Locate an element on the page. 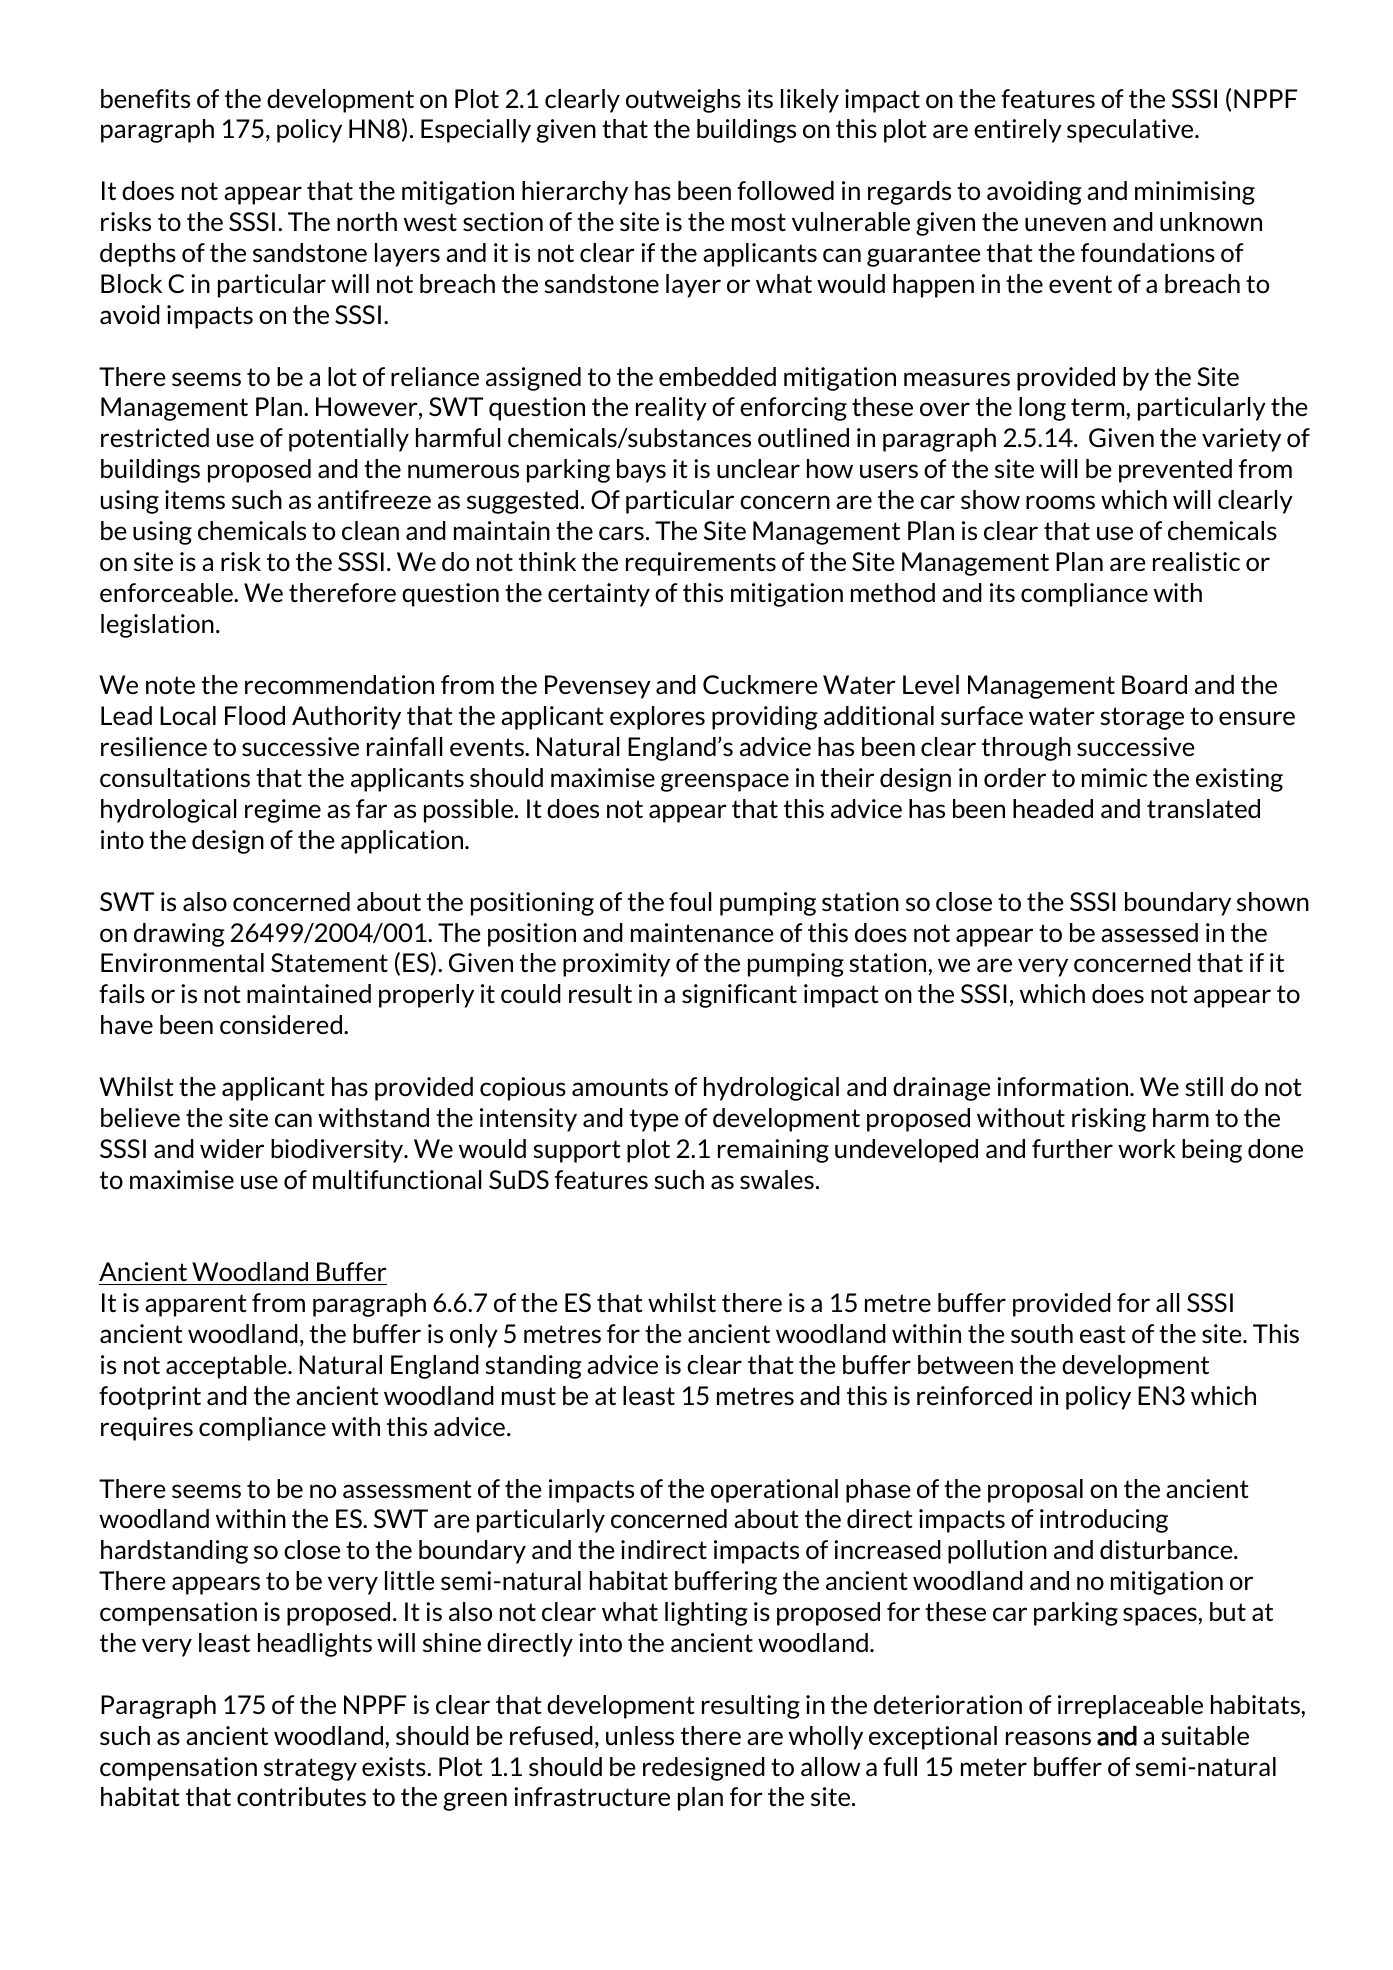  outweighs is located at coordinates (683, 101).
